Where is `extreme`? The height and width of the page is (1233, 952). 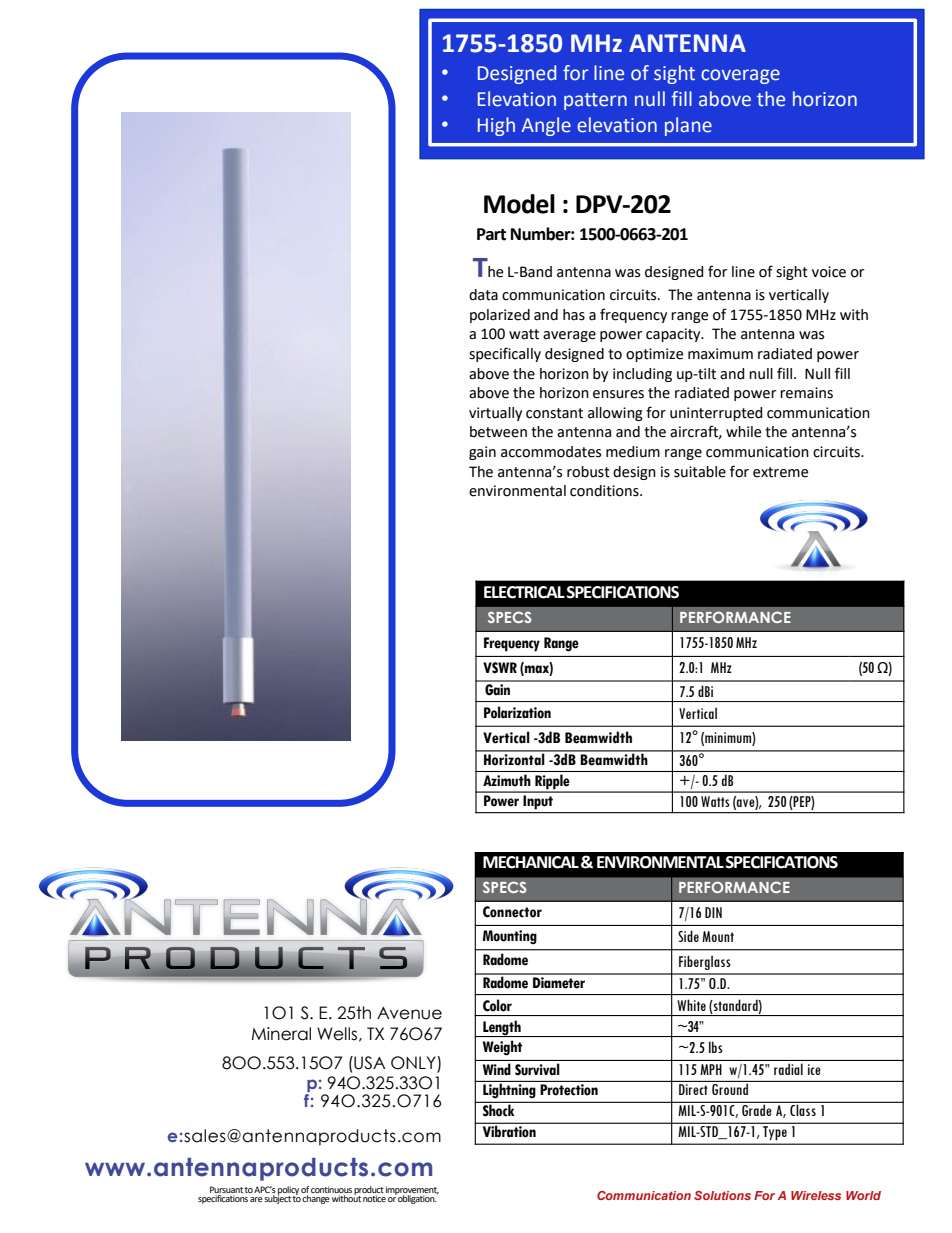 extreme is located at coordinates (780, 472).
